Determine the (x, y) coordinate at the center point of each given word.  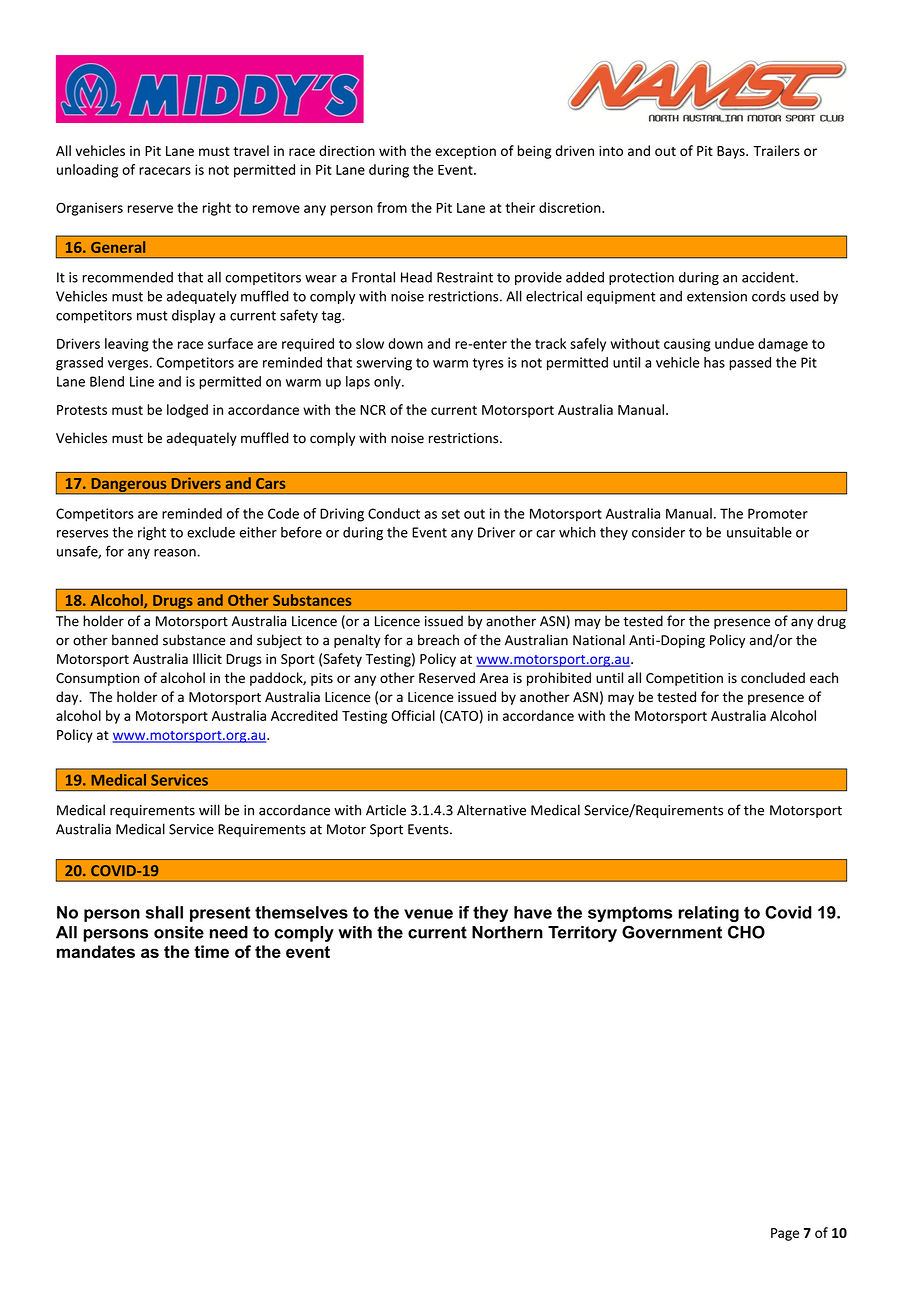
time (211, 951)
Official (413, 715)
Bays (732, 152)
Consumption (97, 679)
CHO (746, 932)
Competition (684, 679)
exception (465, 152)
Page (785, 1234)
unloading (87, 171)
